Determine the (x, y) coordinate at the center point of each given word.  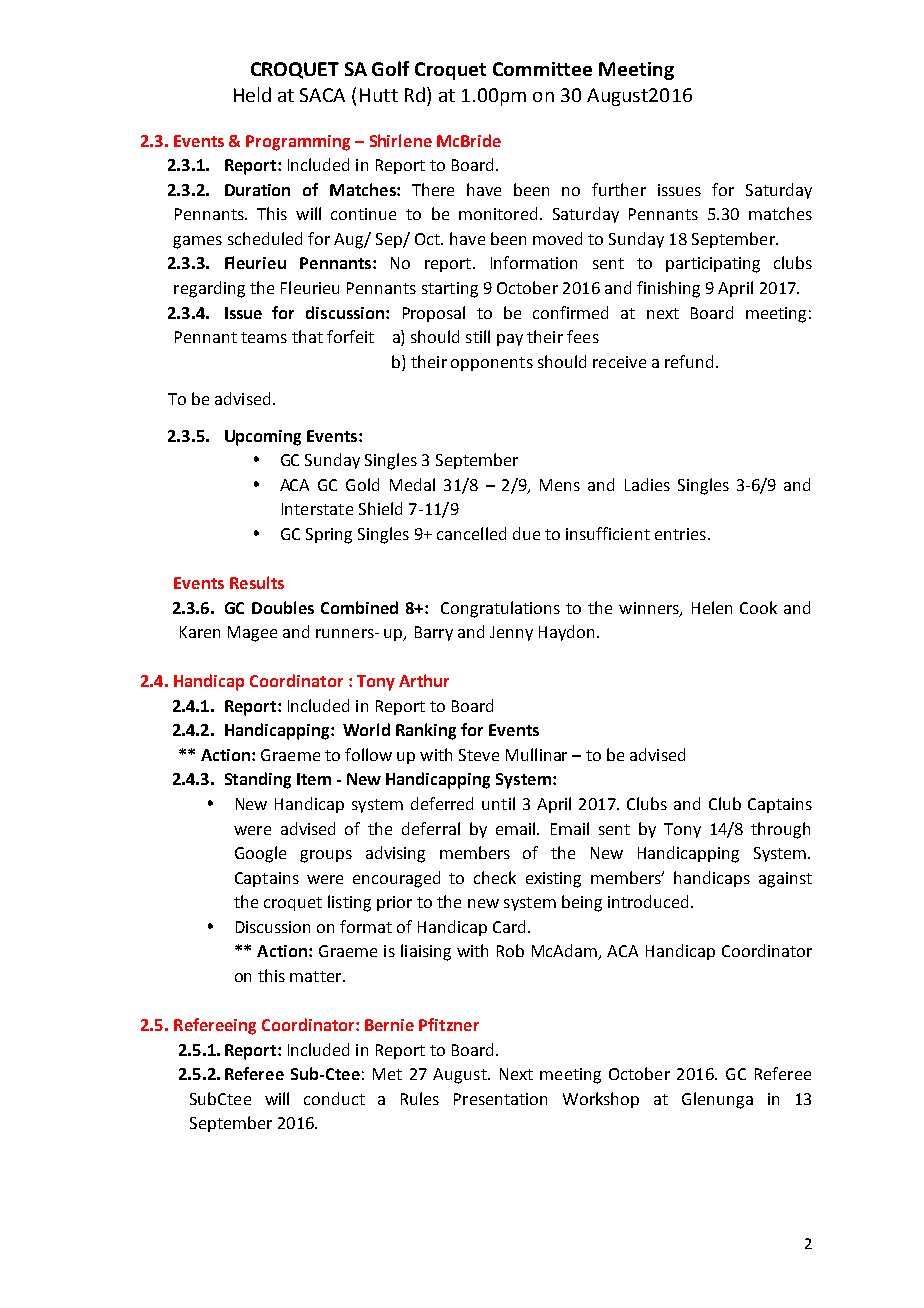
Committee (542, 69)
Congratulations (500, 609)
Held (252, 94)
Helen (712, 607)
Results (257, 582)
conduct (334, 1098)
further (619, 189)
